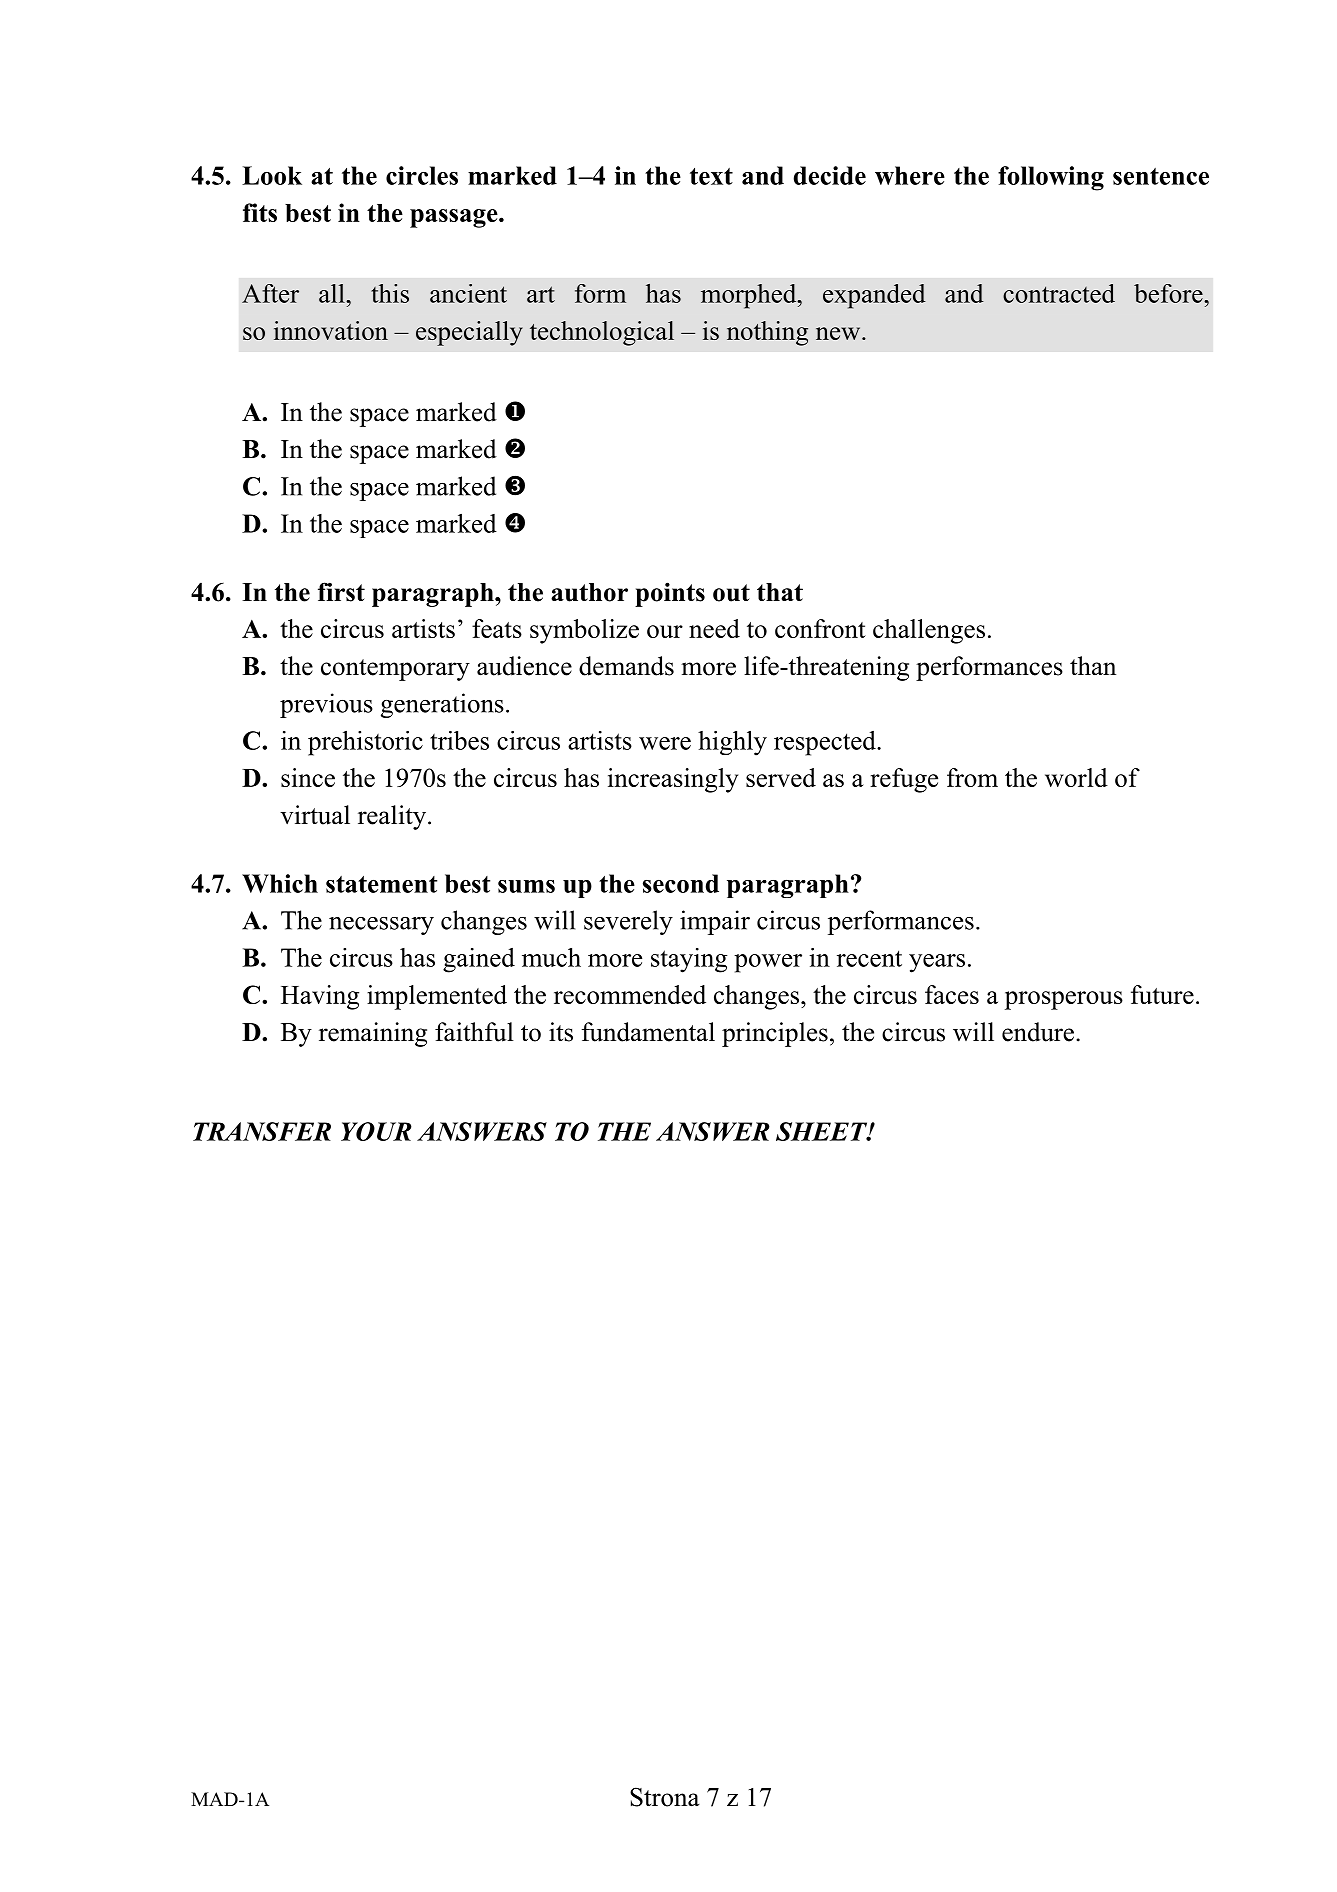 This screenshot has width=1337, height=1892. Describe the element at coordinates (1064, 1000) in the screenshot. I see `prosperous` at that location.
